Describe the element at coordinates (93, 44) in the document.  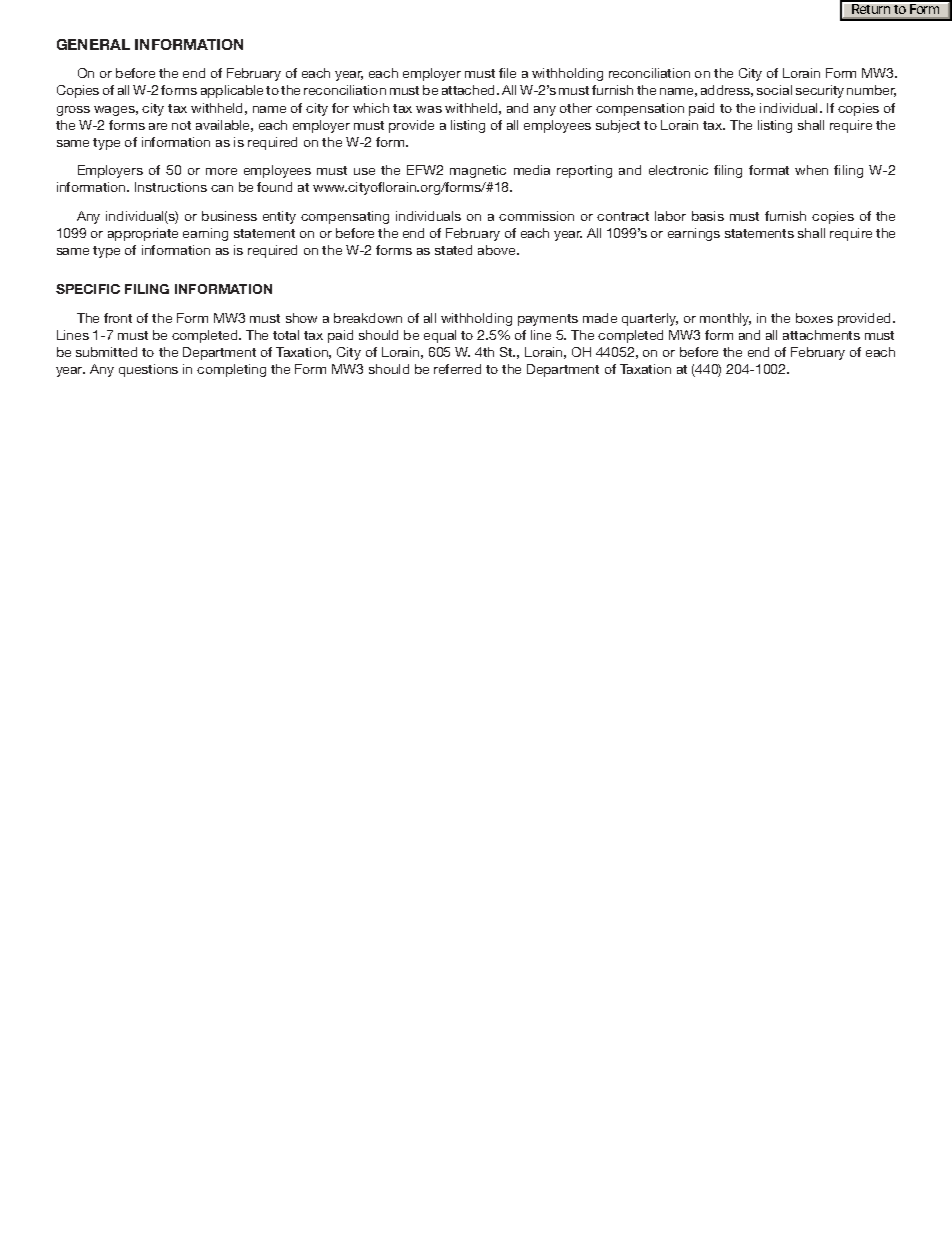
I see `GENERAL` at that location.
